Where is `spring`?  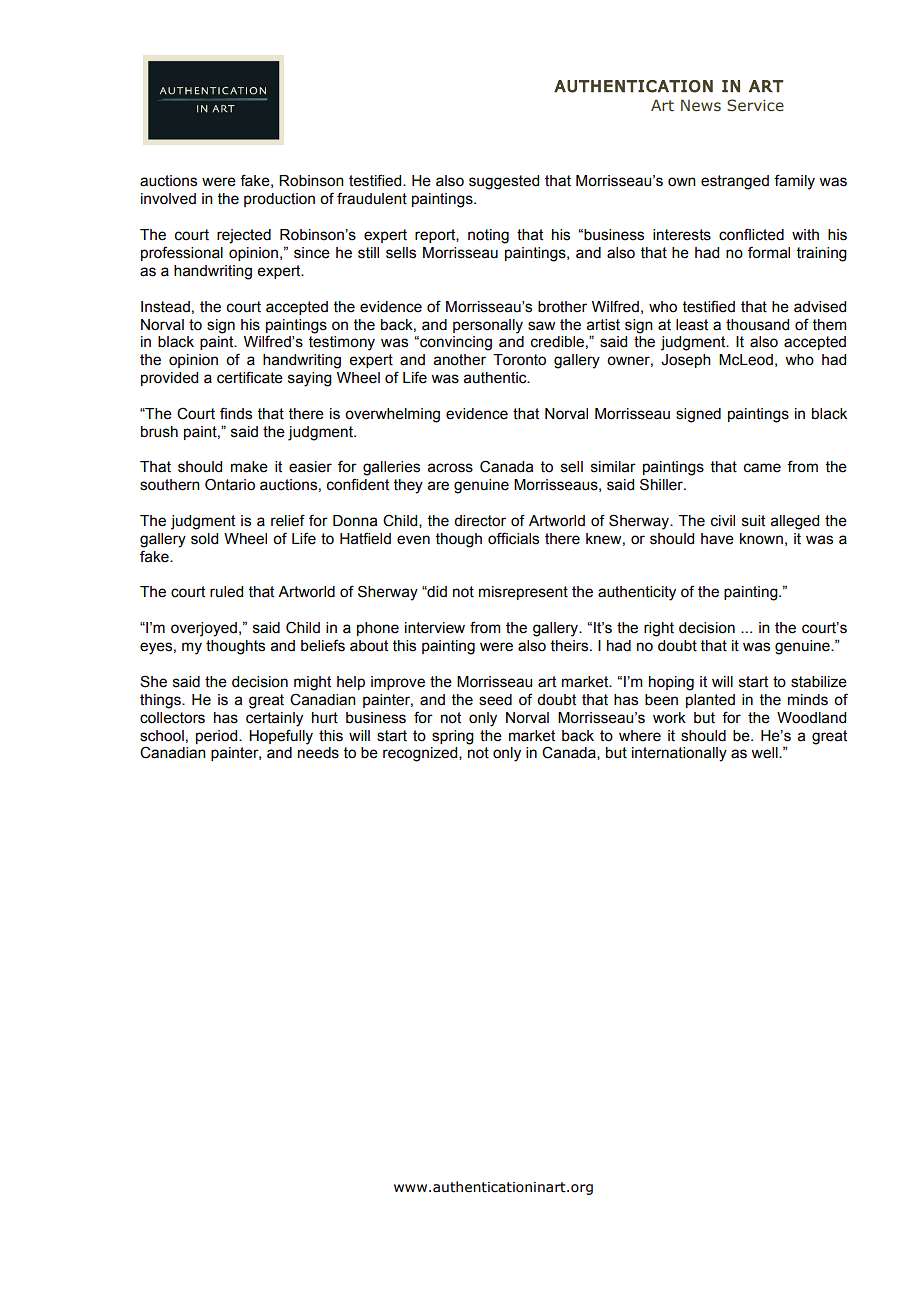
spring is located at coordinates (453, 737).
